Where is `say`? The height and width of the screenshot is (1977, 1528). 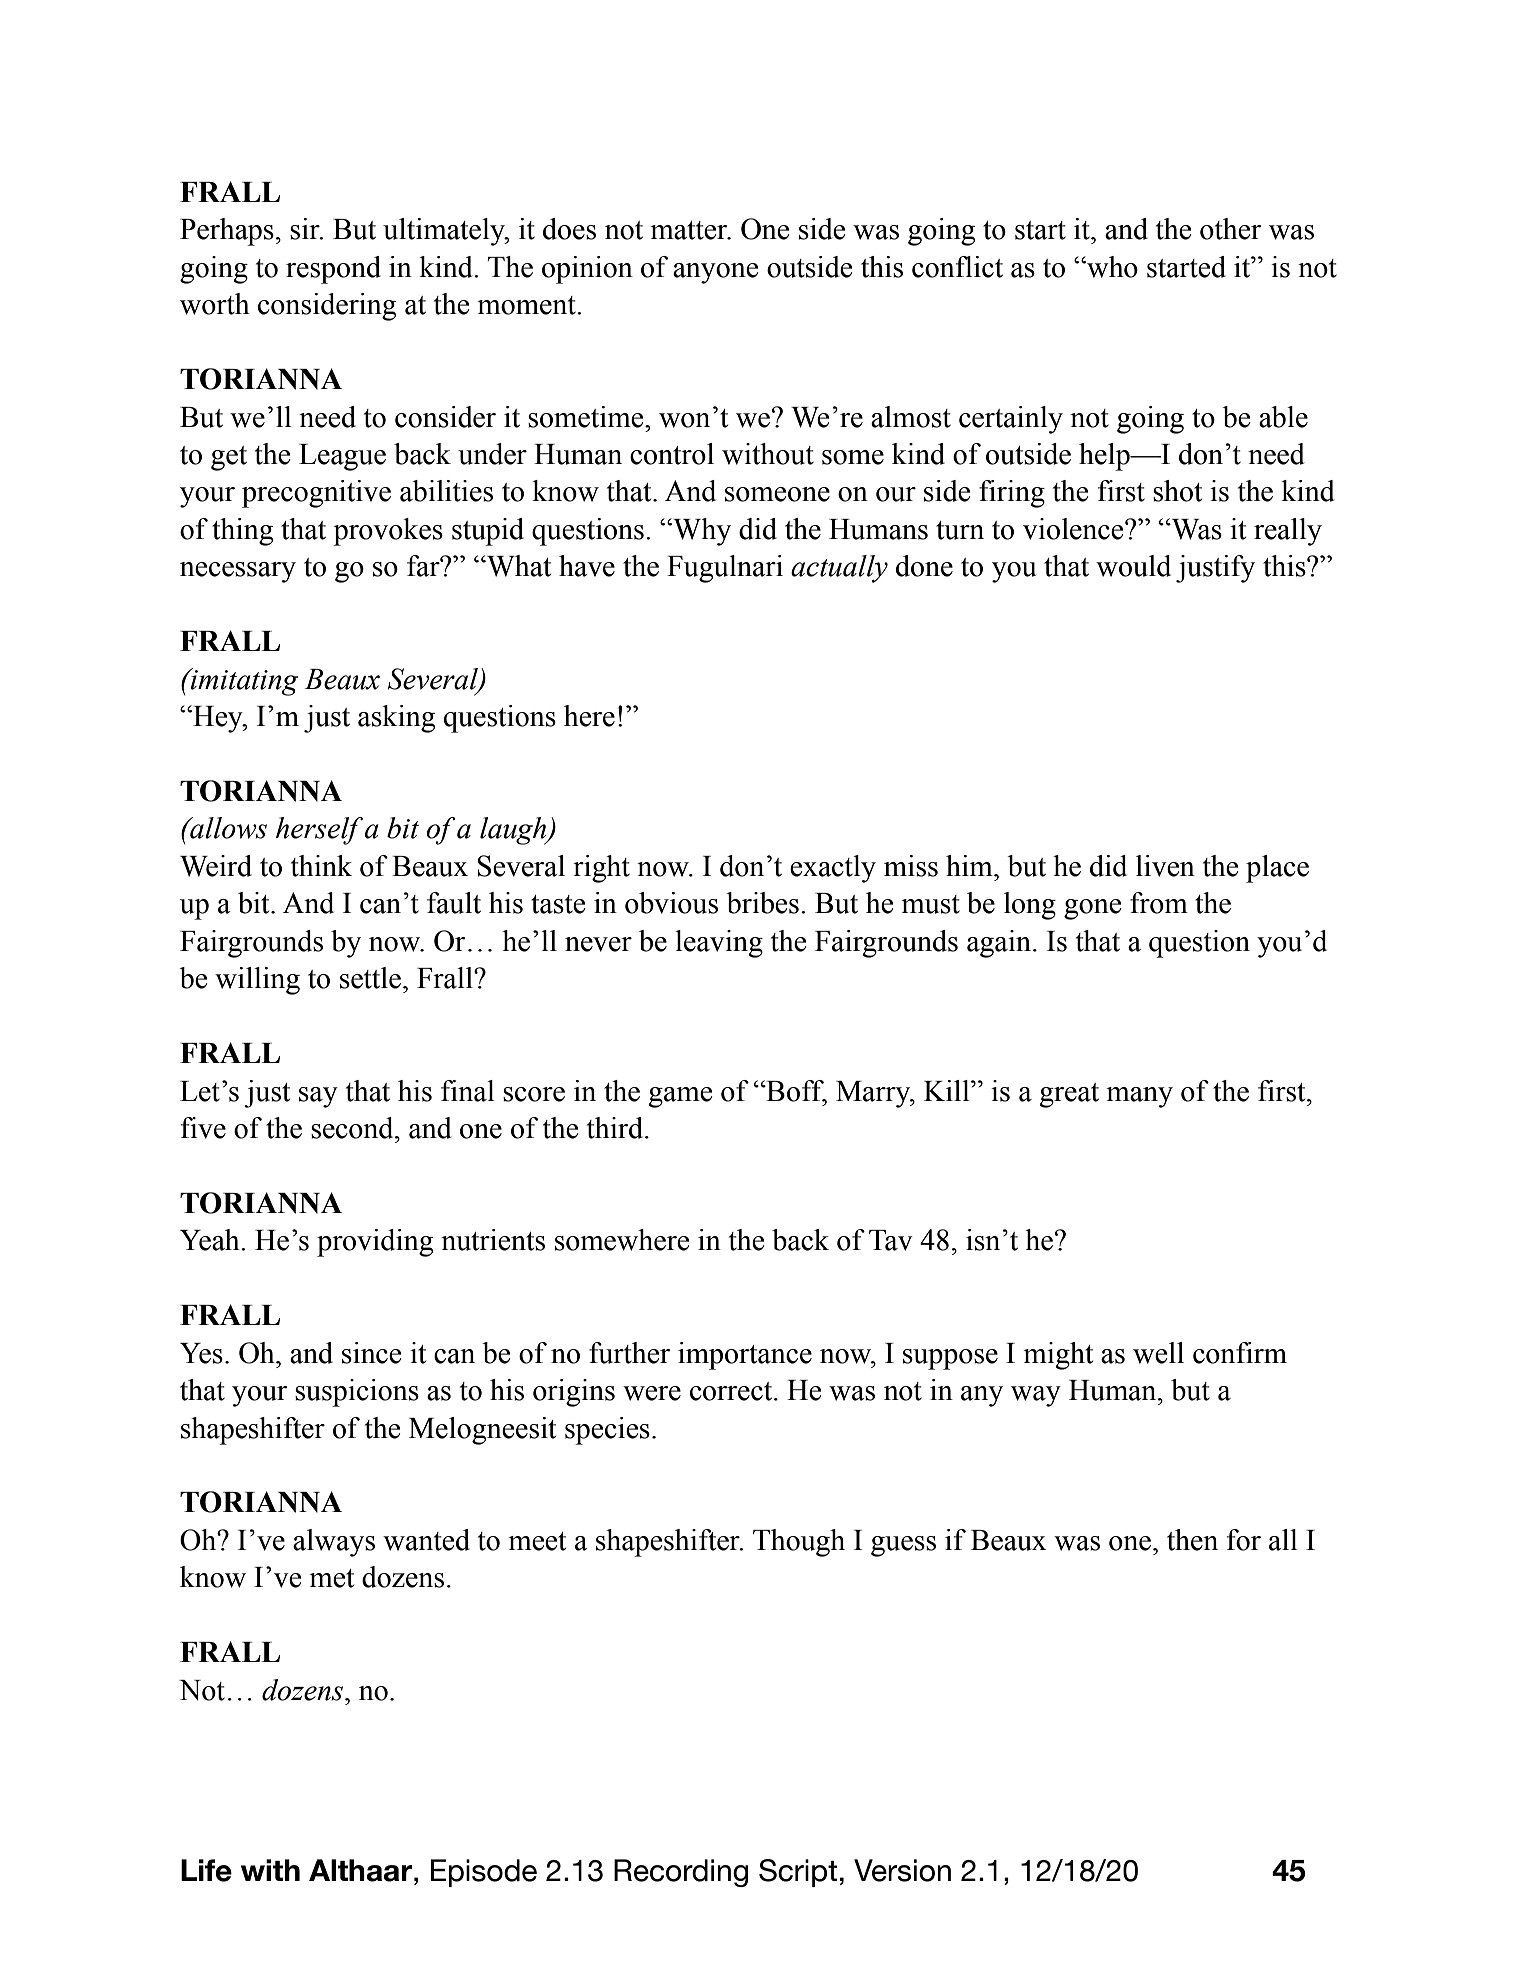
say is located at coordinates (318, 1097).
